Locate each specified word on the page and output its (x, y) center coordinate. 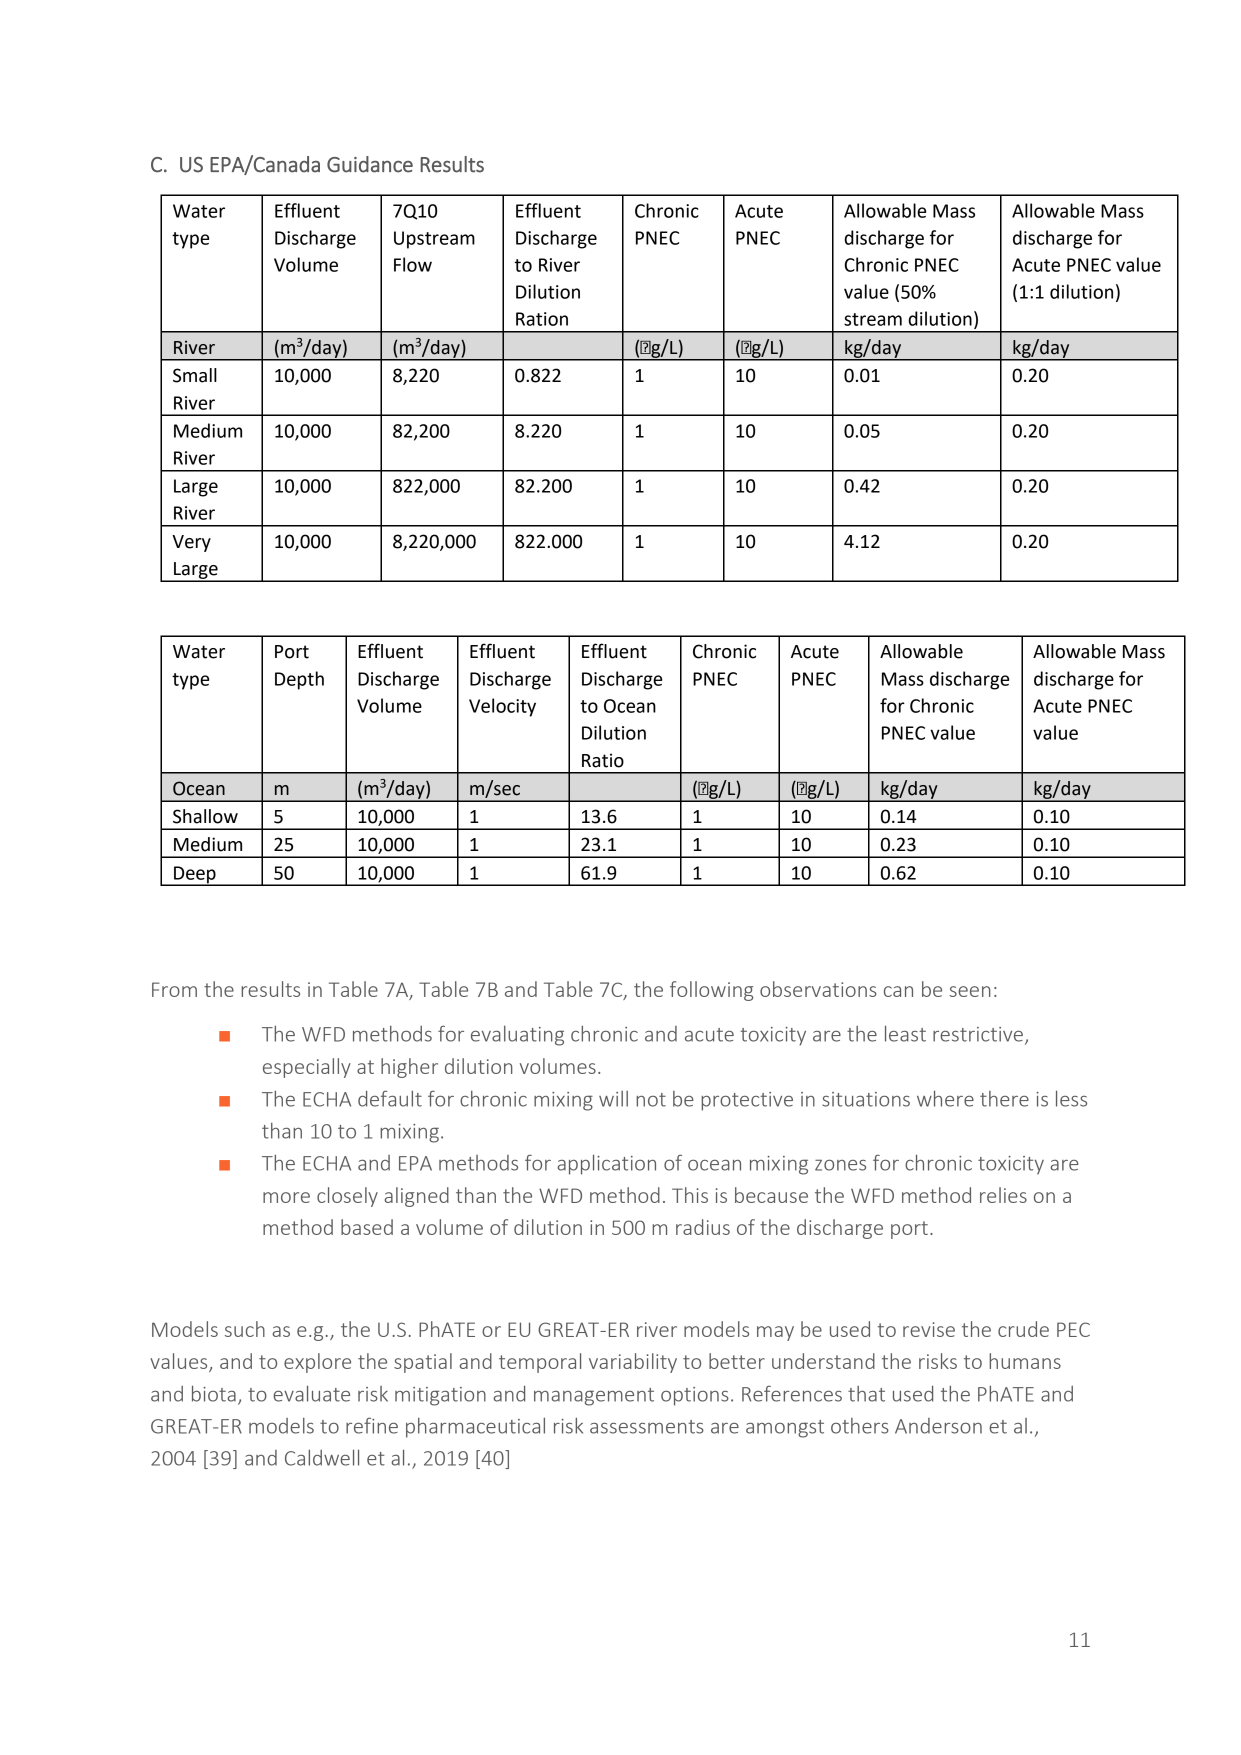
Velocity (502, 707)
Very (191, 543)
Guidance (370, 164)
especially (307, 1068)
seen (970, 991)
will (613, 1099)
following (711, 991)
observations (818, 989)
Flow (413, 264)
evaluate (311, 1393)
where (945, 1098)
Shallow (205, 816)
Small (195, 375)
